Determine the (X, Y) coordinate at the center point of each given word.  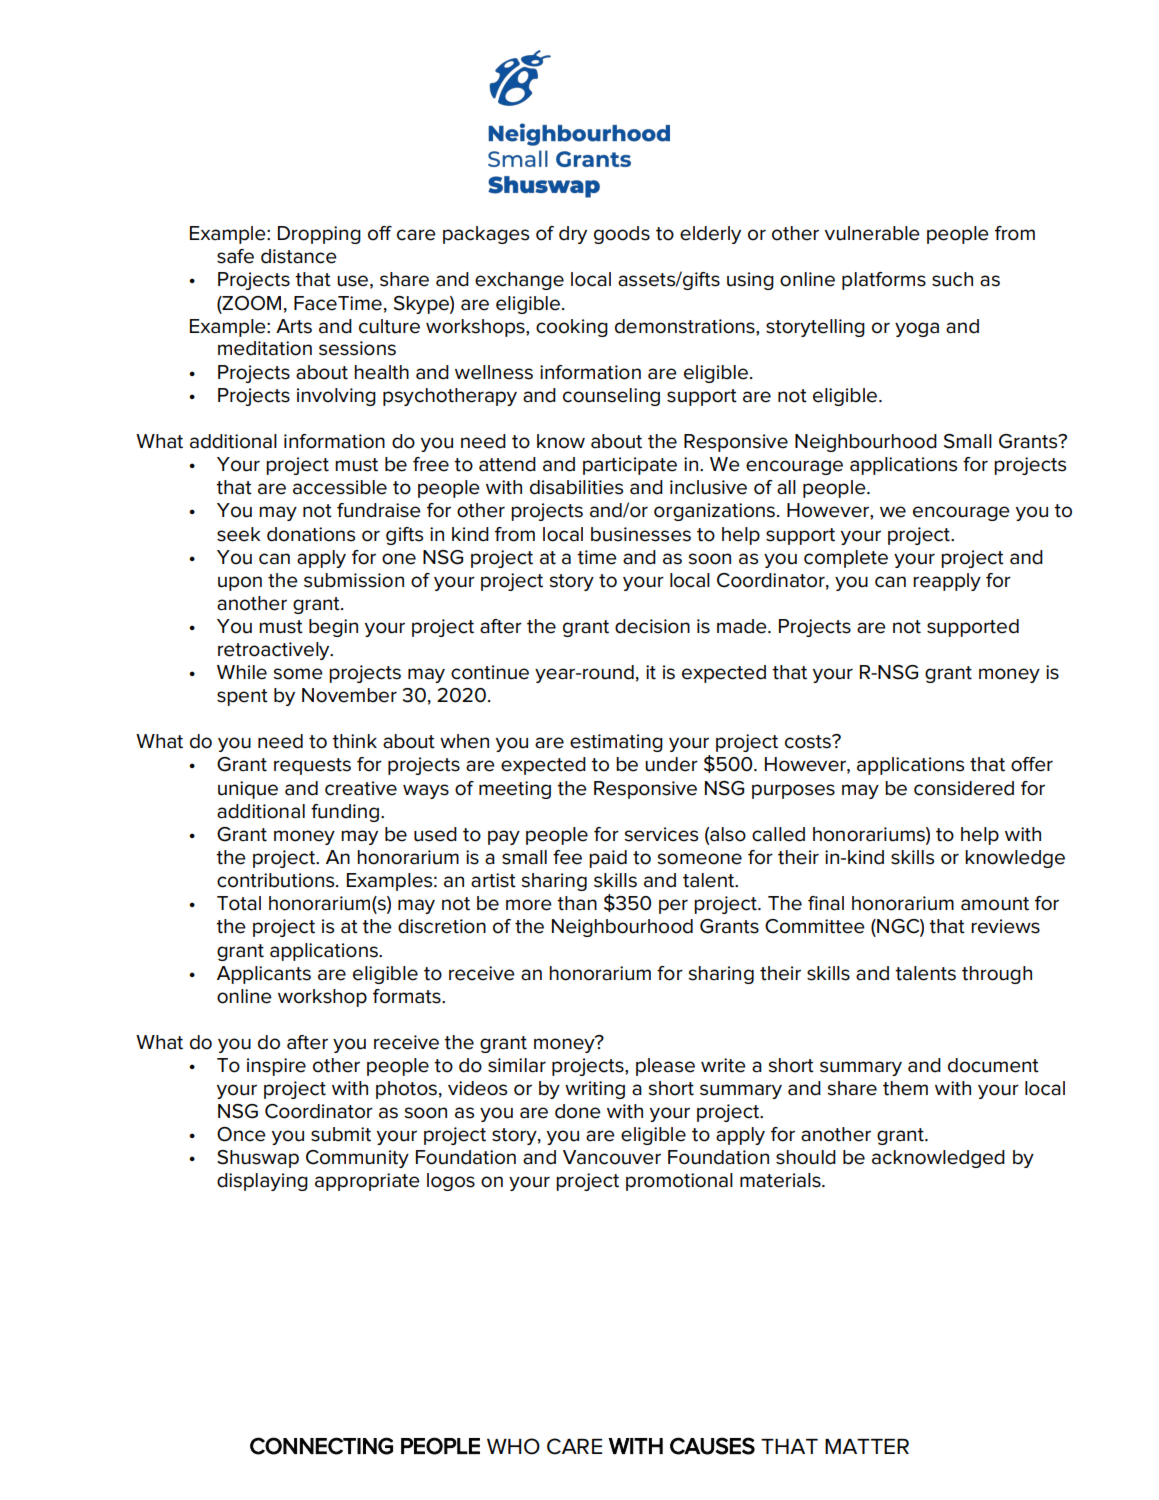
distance (299, 256)
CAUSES (712, 1446)
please (665, 1067)
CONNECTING (321, 1446)
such (952, 279)
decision (652, 626)
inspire (276, 1067)
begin (333, 628)
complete (846, 559)
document (993, 1065)
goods (622, 235)
